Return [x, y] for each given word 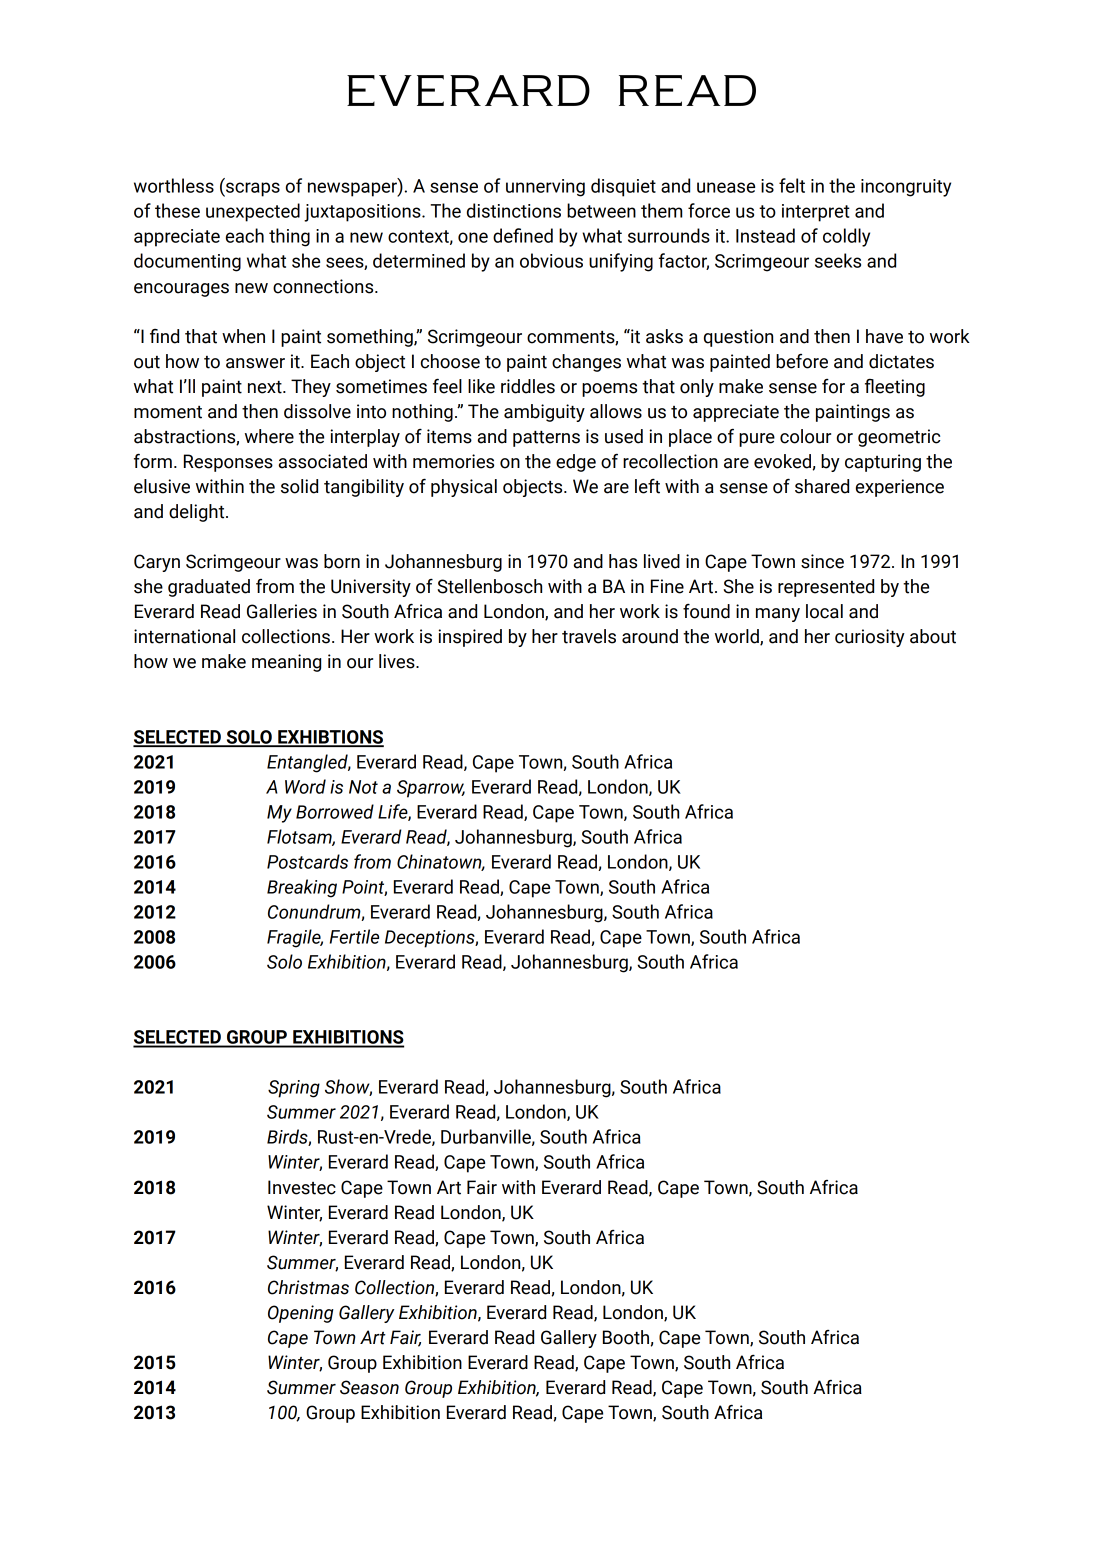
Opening [301, 1314]
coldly [846, 237]
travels [589, 636]
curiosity [870, 638]
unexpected [253, 212]
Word [305, 786]
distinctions [514, 210]
